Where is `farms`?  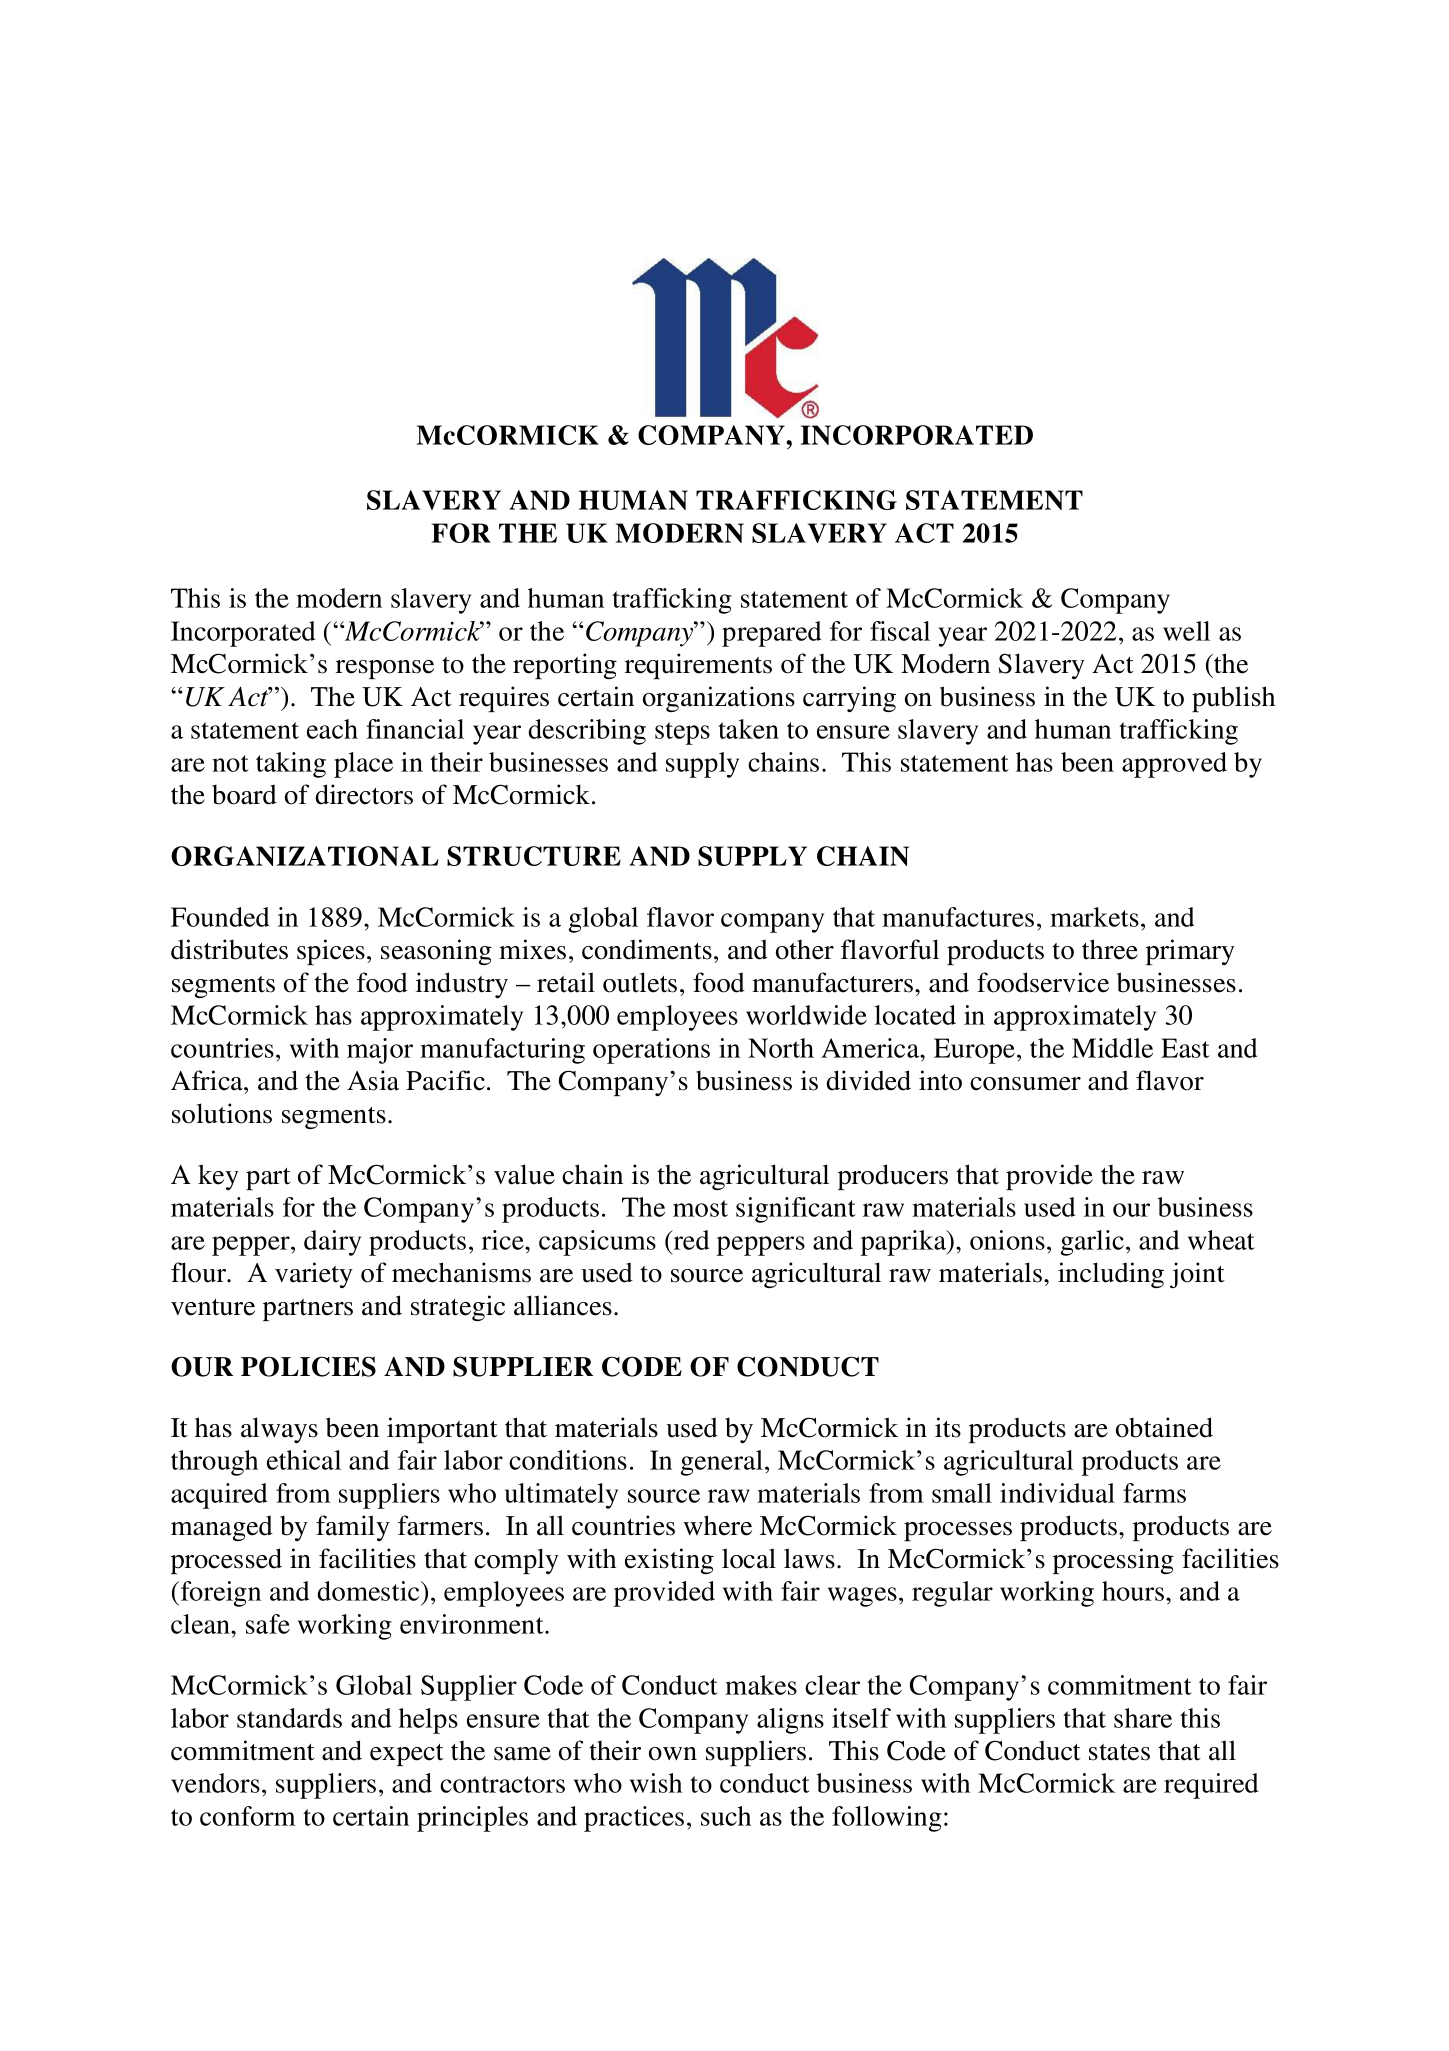
farms is located at coordinates (1154, 1493).
